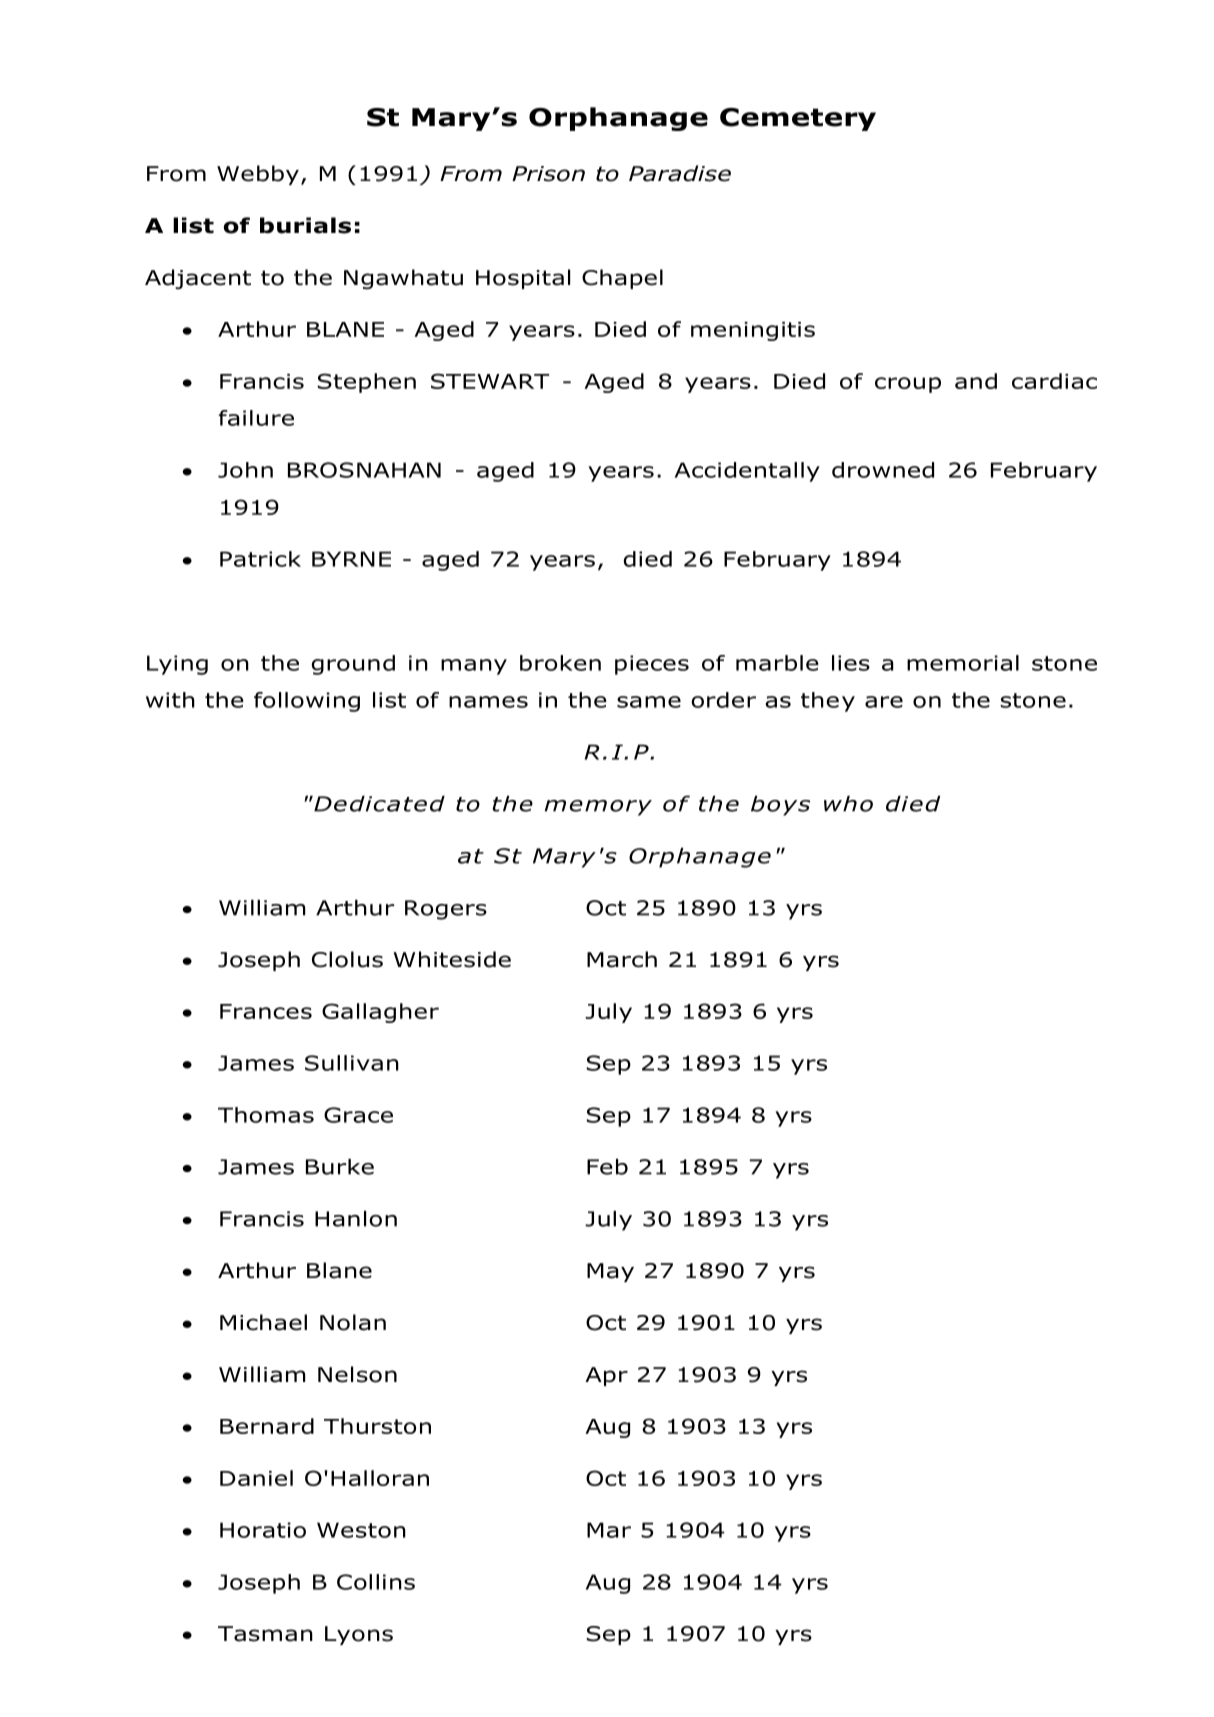 This document has width=1214, height=1717. Describe the element at coordinates (307, 702) in the document. I see `following` at that location.
